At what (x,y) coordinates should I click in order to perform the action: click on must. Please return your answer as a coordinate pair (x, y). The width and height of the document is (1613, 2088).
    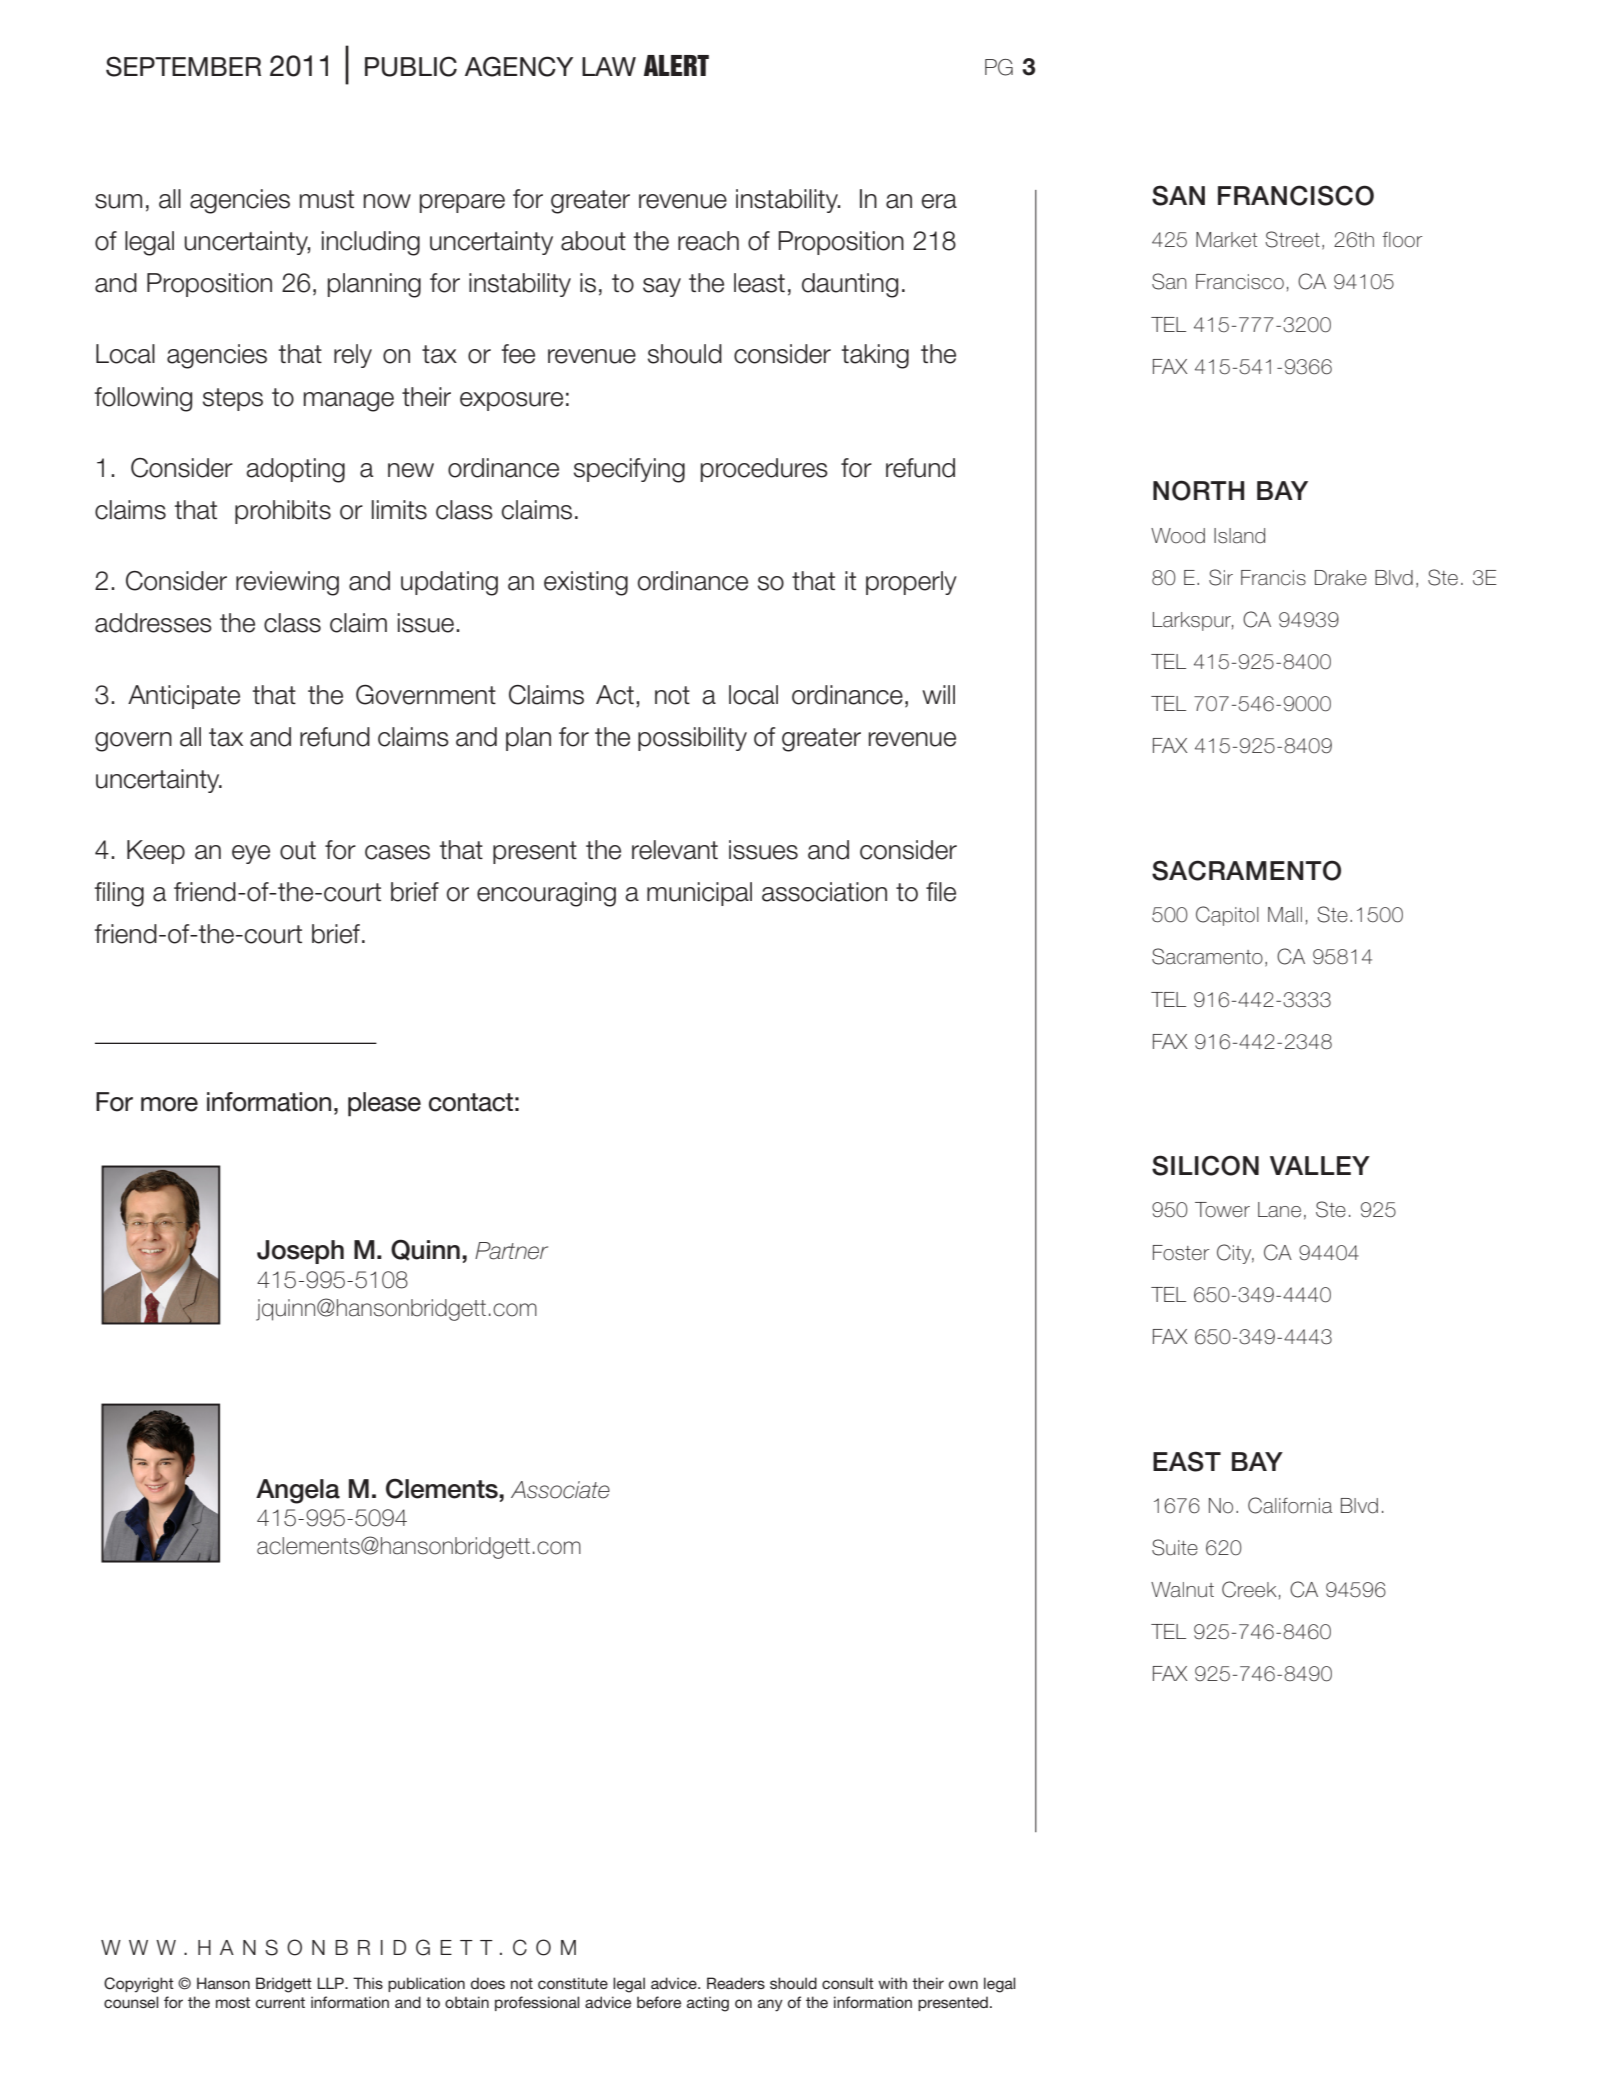
    Looking at the image, I should click on (327, 199).
